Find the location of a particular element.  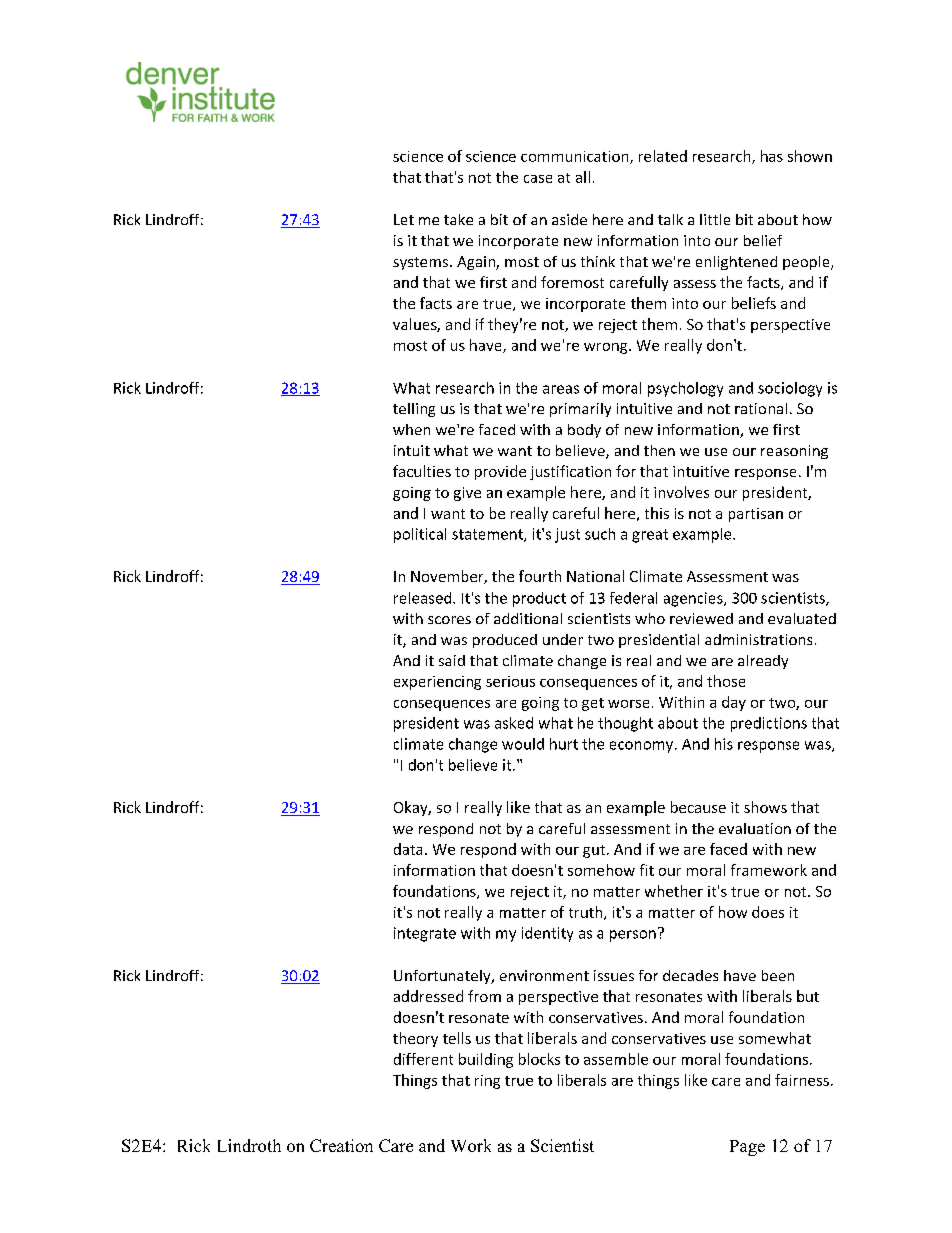

has is located at coordinates (772, 156).
